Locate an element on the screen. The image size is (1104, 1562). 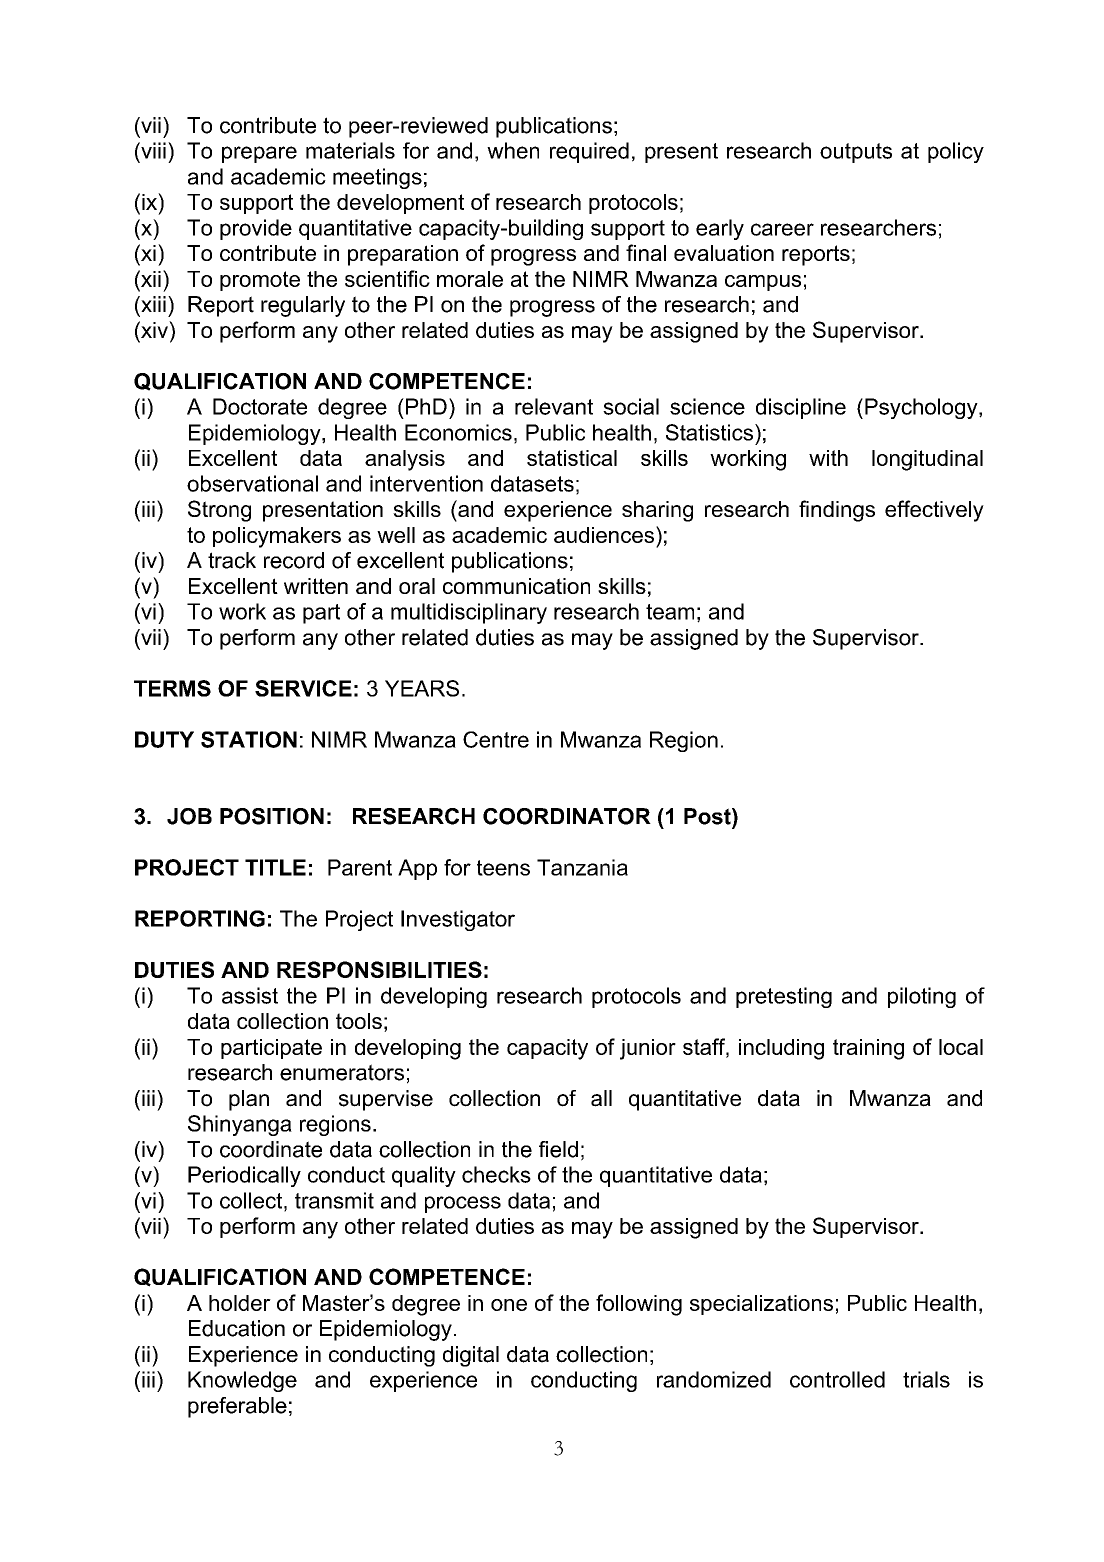
Investigator is located at coordinates (458, 920).
